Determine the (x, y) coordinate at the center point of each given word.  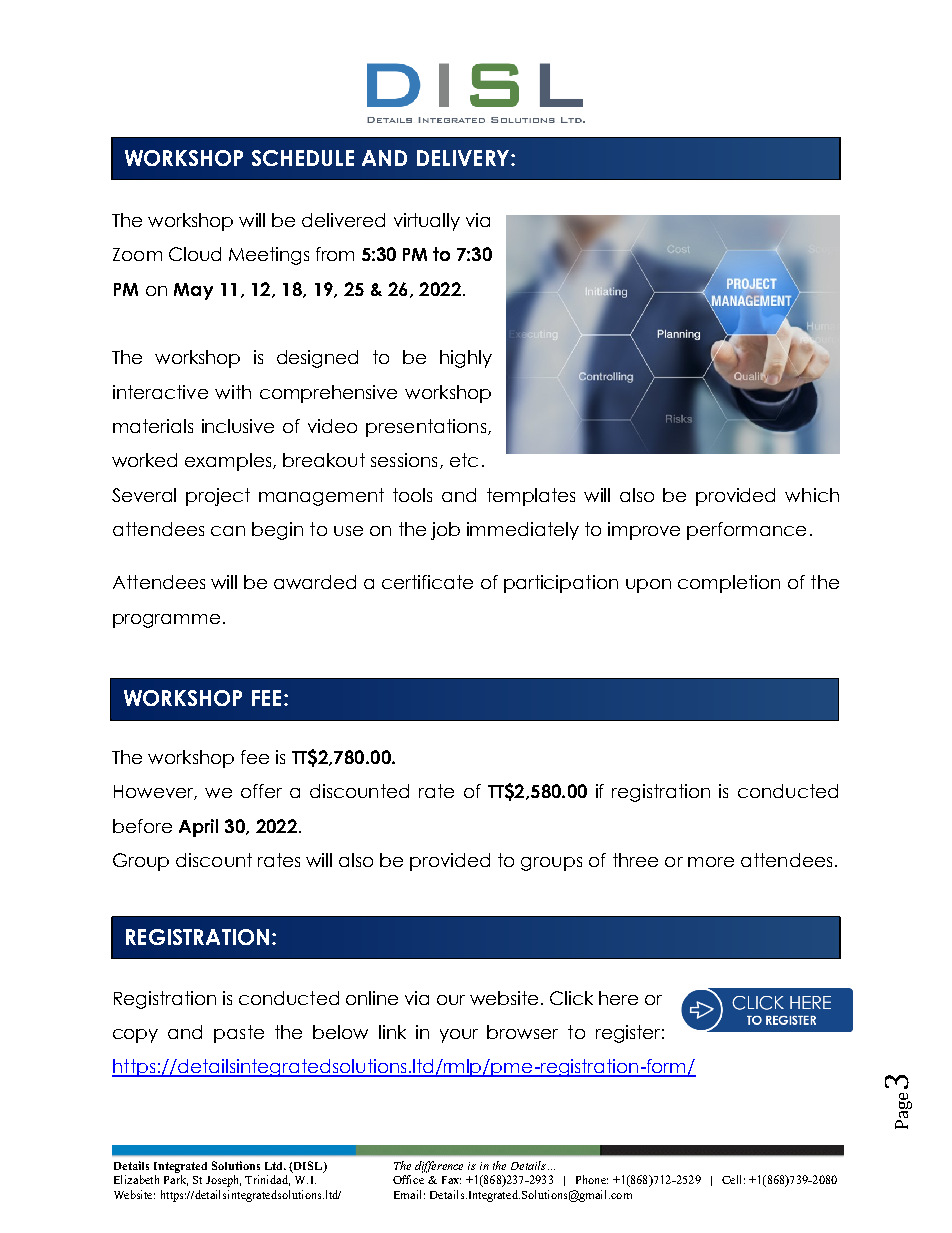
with (233, 392)
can (228, 531)
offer (261, 791)
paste (239, 1034)
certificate (427, 582)
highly (466, 359)
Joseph (223, 1181)
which (812, 495)
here (618, 998)
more (711, 862)
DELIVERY (464, 158)
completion (729, 584)
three (635, 860)
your (459, 1036)
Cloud (195, 254)
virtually (427, 222)
